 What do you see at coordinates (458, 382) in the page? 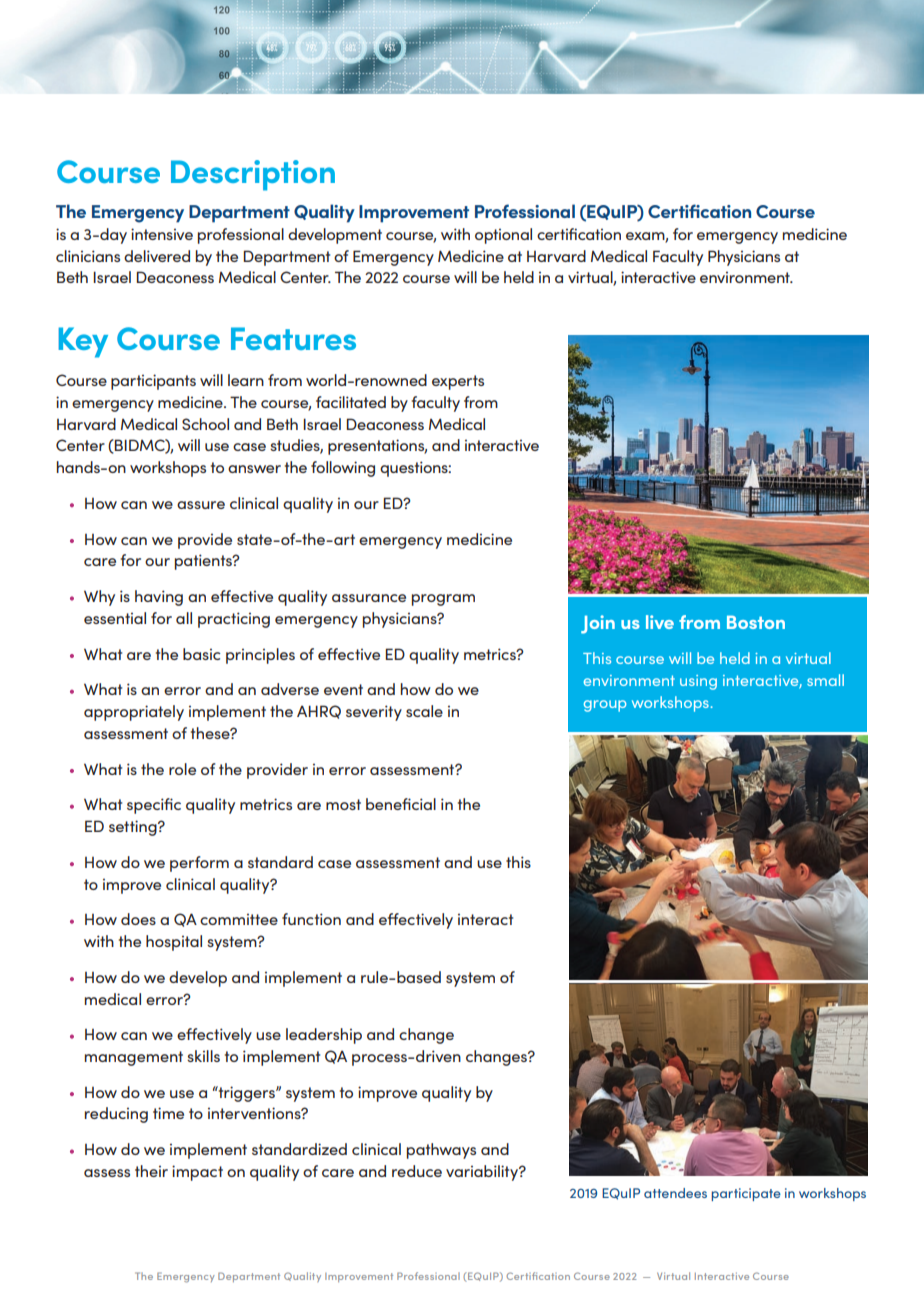
I see `experts` at bounding box center [458, 382].
